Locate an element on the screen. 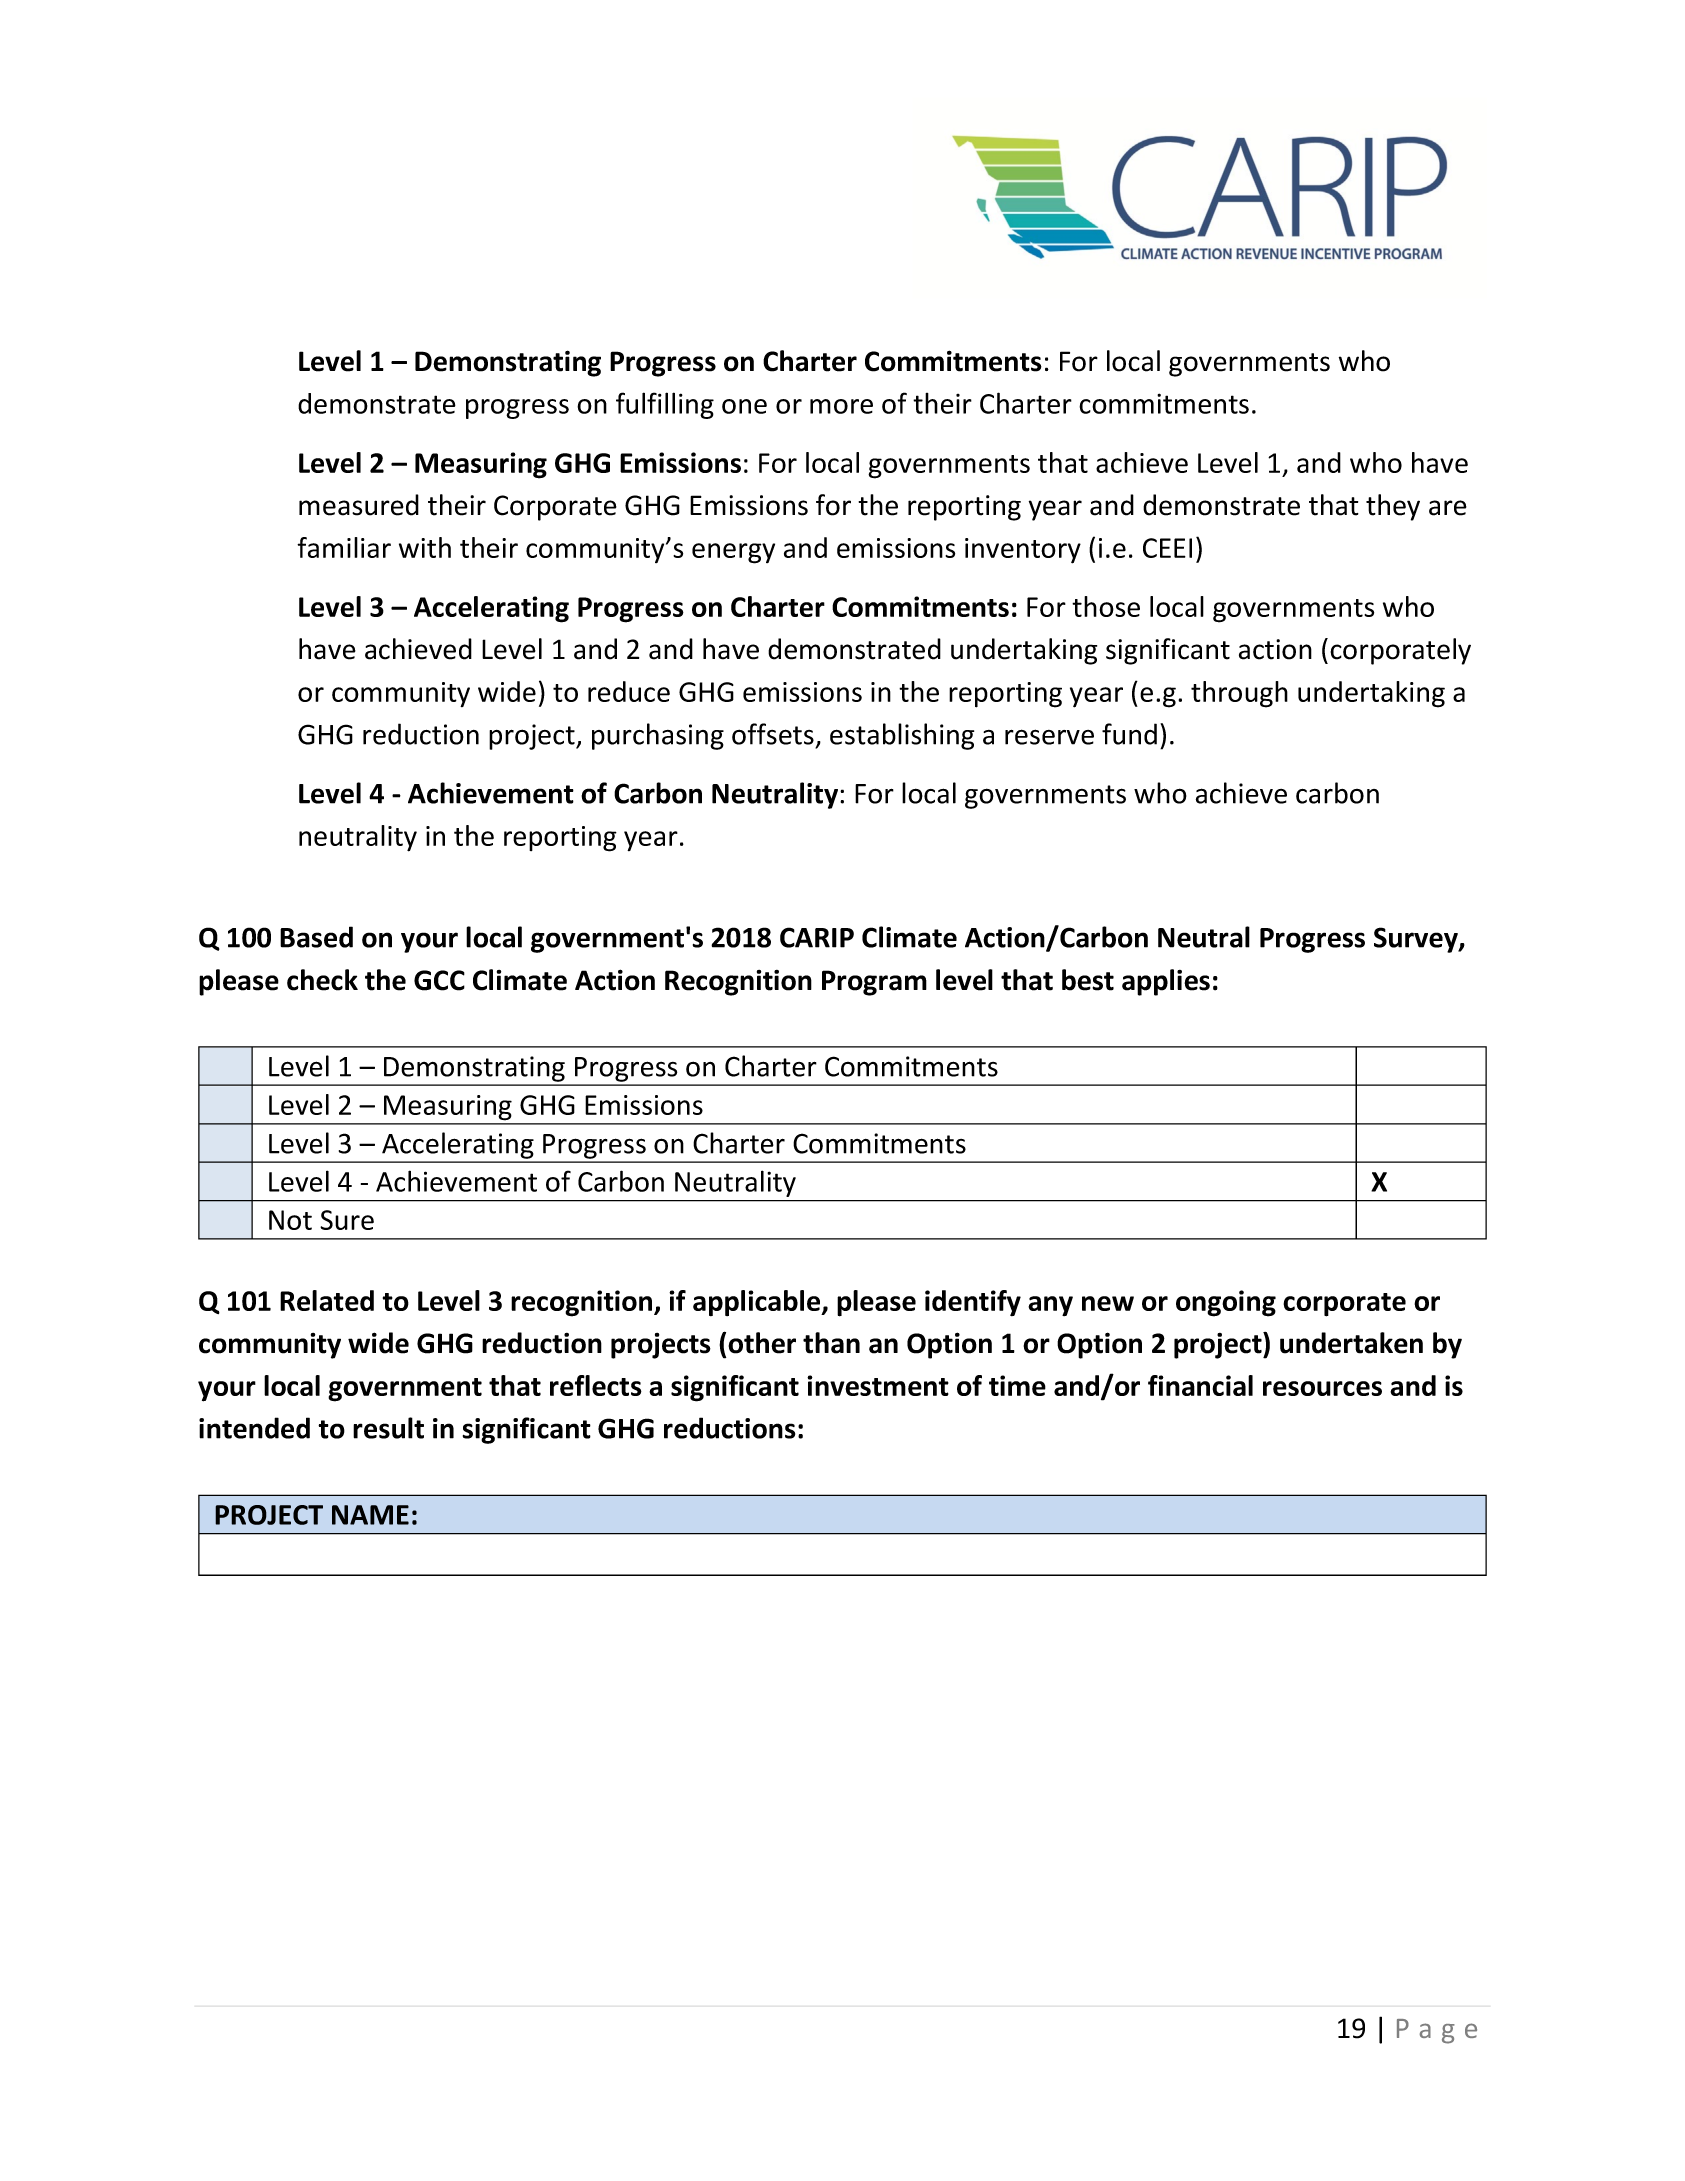 The width and height of the screenshot is (1685, 2181). establishing is located at coordinates (902, 736).
